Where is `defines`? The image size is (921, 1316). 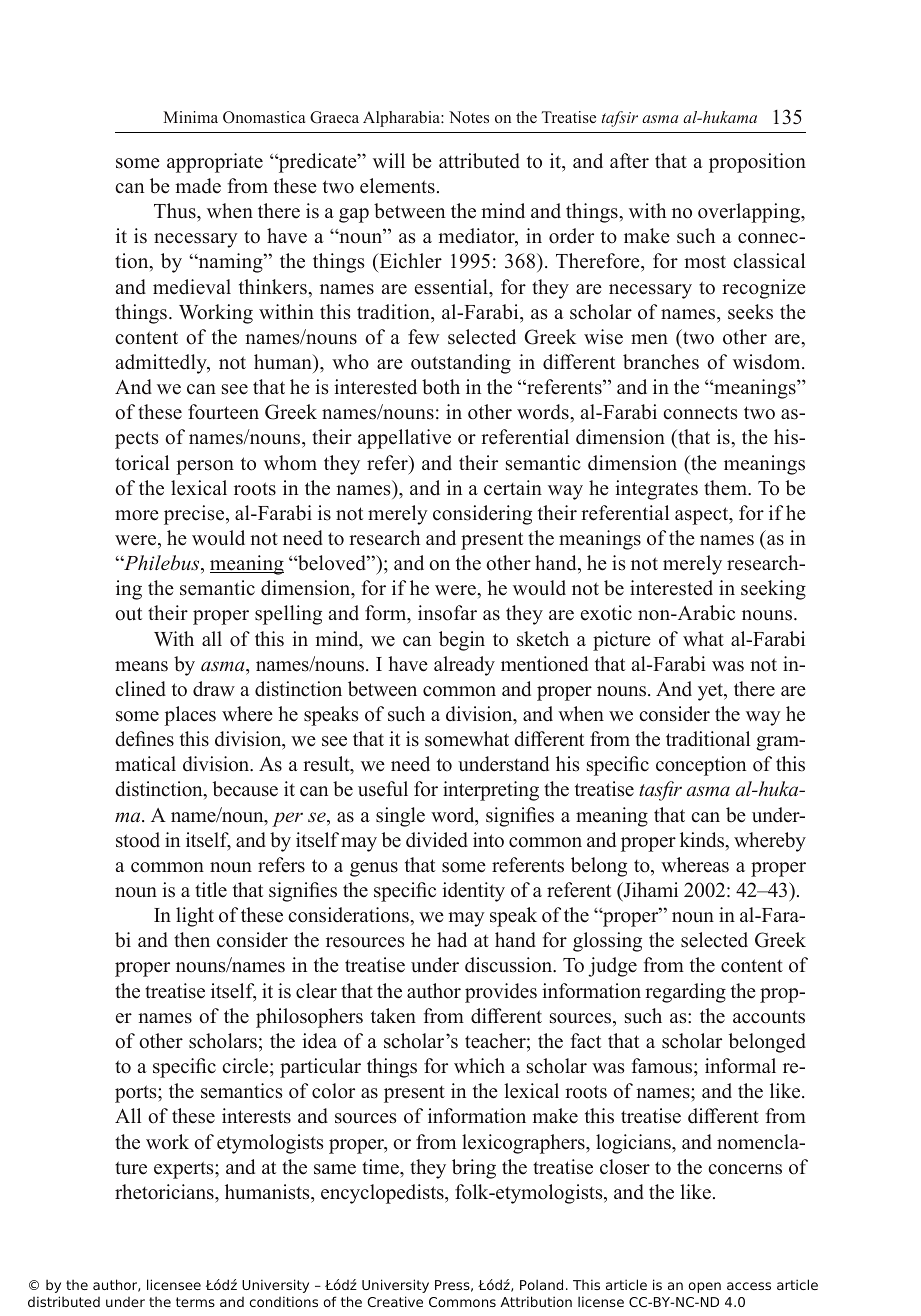
defines is located at coordinates (144, 739).
